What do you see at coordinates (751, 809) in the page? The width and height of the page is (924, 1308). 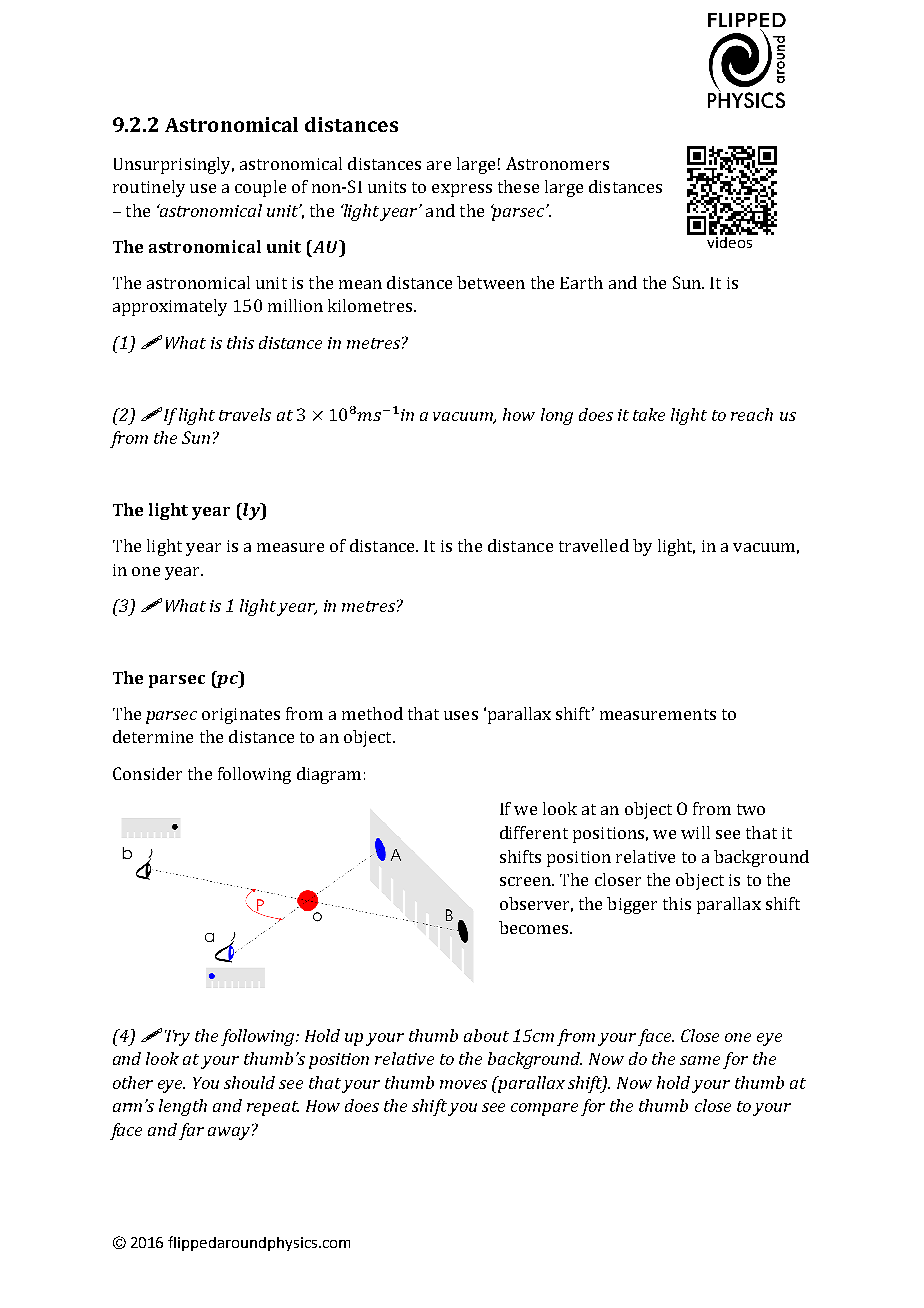 I see `two` at bounding box center [751, 809].
